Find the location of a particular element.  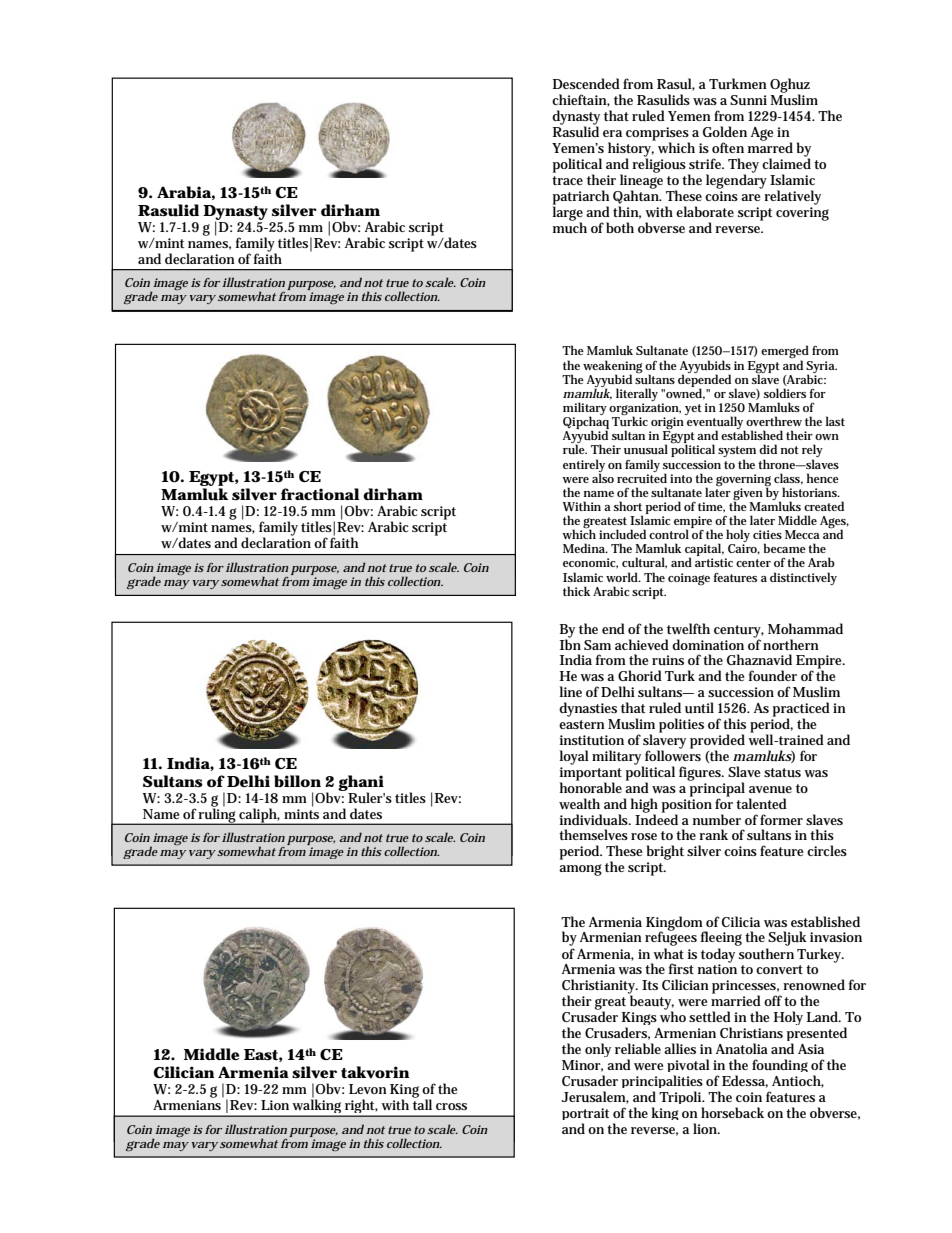

emerged is located at coordinates (785, 353).
